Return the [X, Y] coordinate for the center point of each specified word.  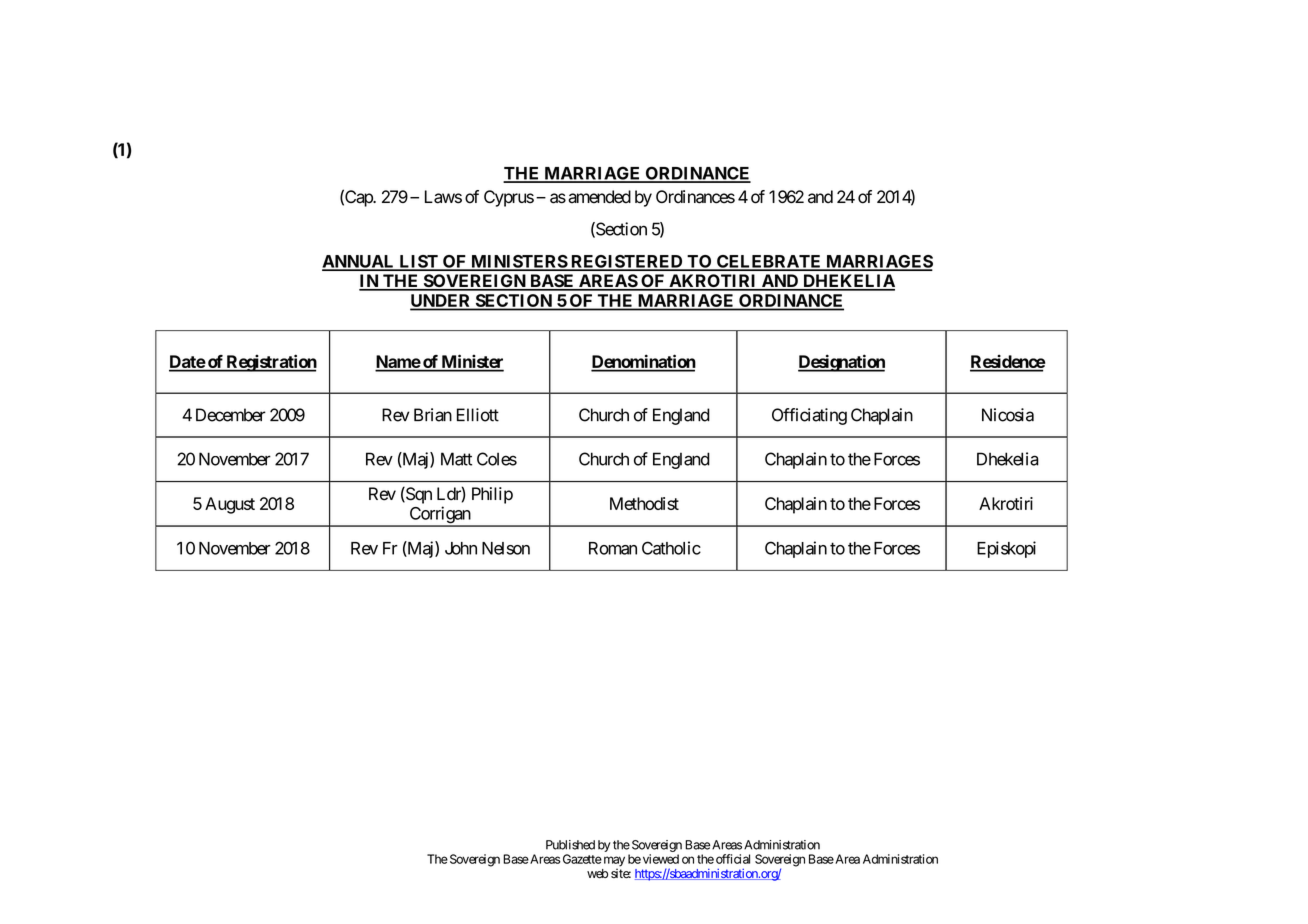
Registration [270, 363]
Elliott [478, 415]
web [597, 874]
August [230, 505]
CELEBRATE [769, 262]
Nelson [506, 548]
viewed [661, 859]
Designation [841, 363]
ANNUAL [359, 262]
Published [570, 845]
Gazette [581, 859]
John [461, 548]
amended [599, 197]
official [733, 859]
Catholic [671, 548]
